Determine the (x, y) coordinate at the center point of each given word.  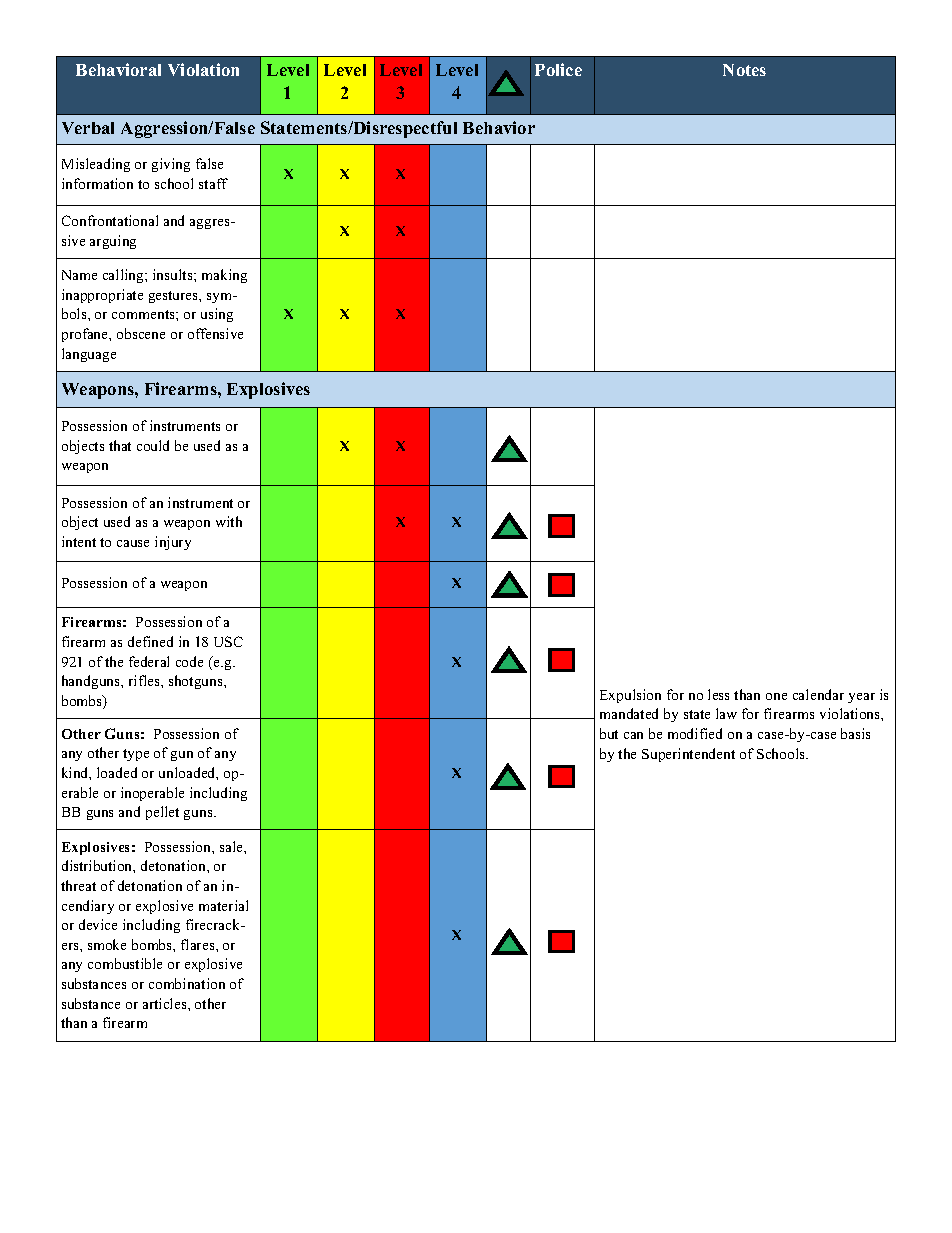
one (776, 696)
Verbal (88, 128)
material (223, 905)
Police (558, 69)
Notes (744, 70)
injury (173, 543)
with (229, 521)
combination (187, 983)
